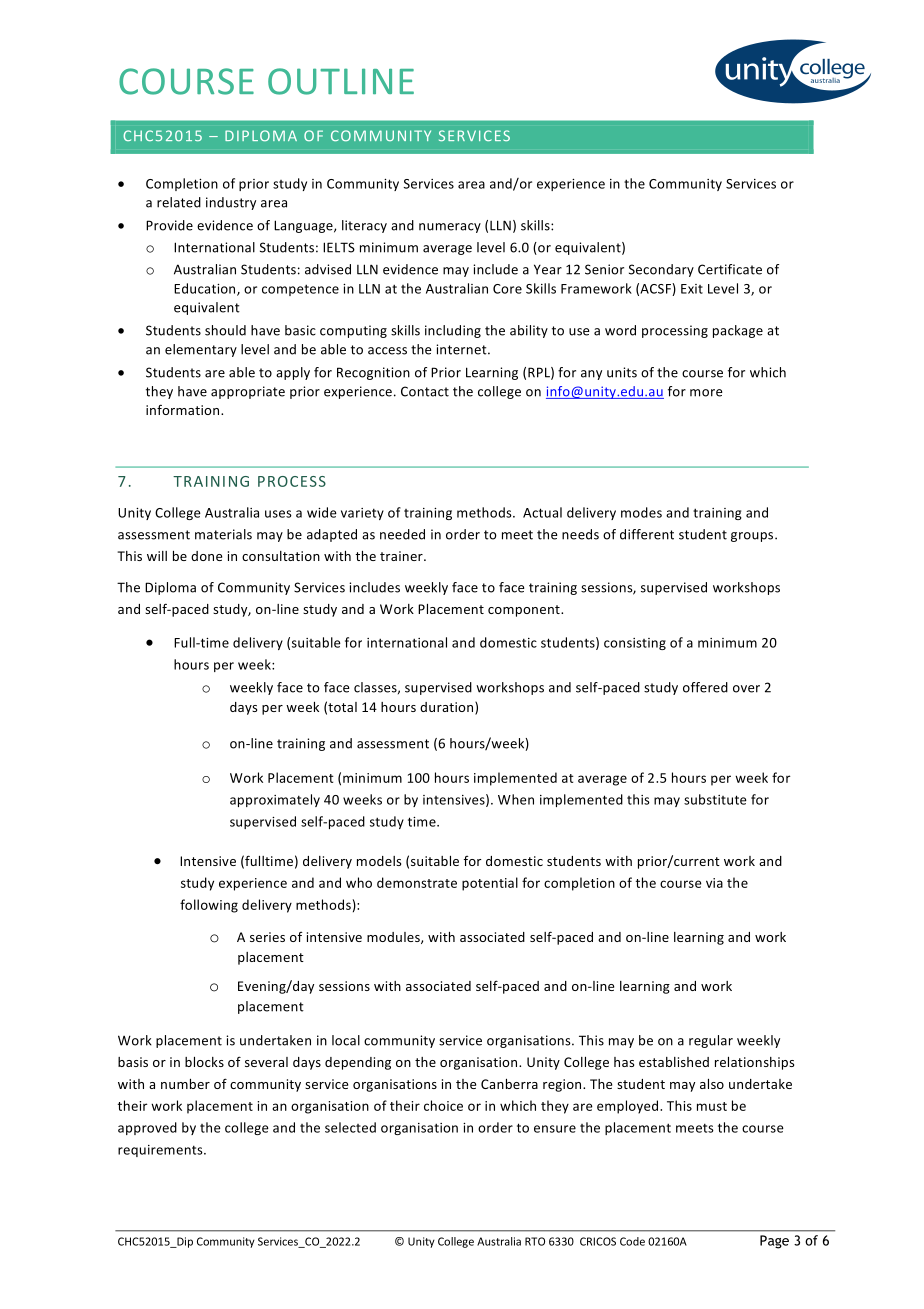 The height and width of the image is (1309, 924). Describe the element at coordinates (248, 392) in the image. I see `appropriate` at that location.
